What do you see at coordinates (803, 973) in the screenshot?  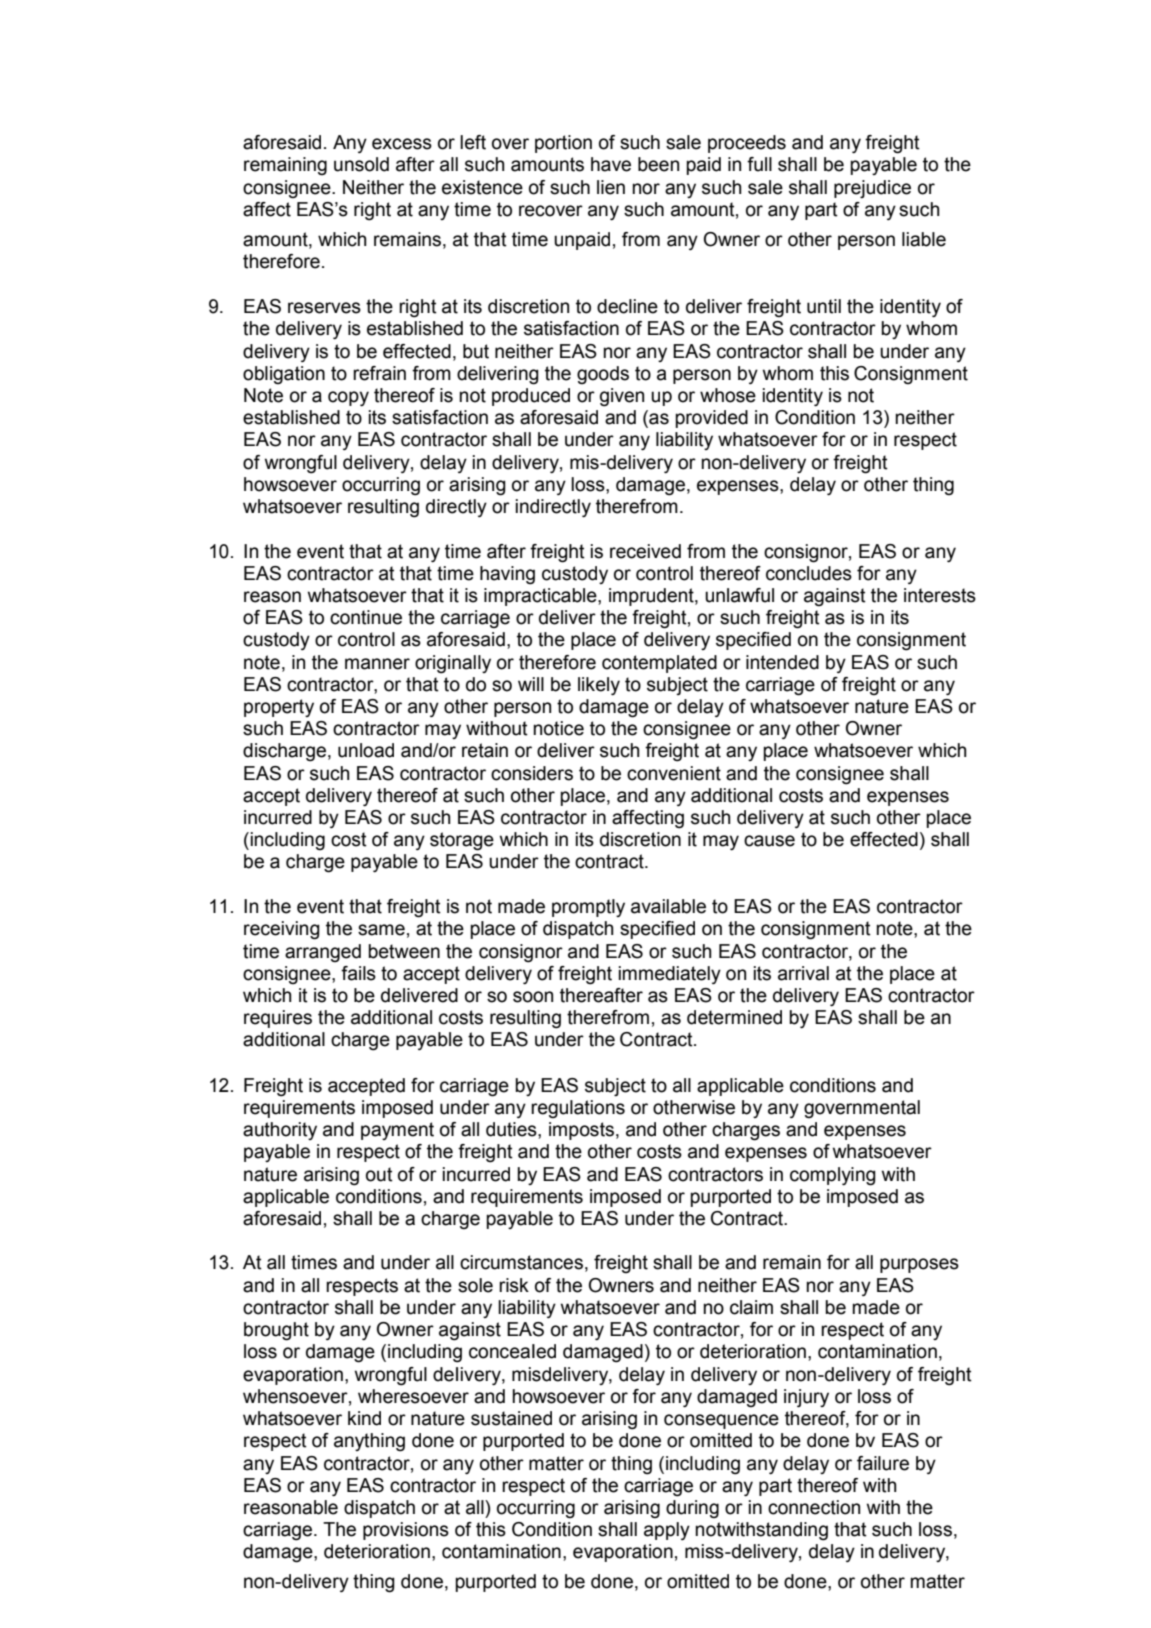 I see `arrival` at bounding box center [803, 973].
